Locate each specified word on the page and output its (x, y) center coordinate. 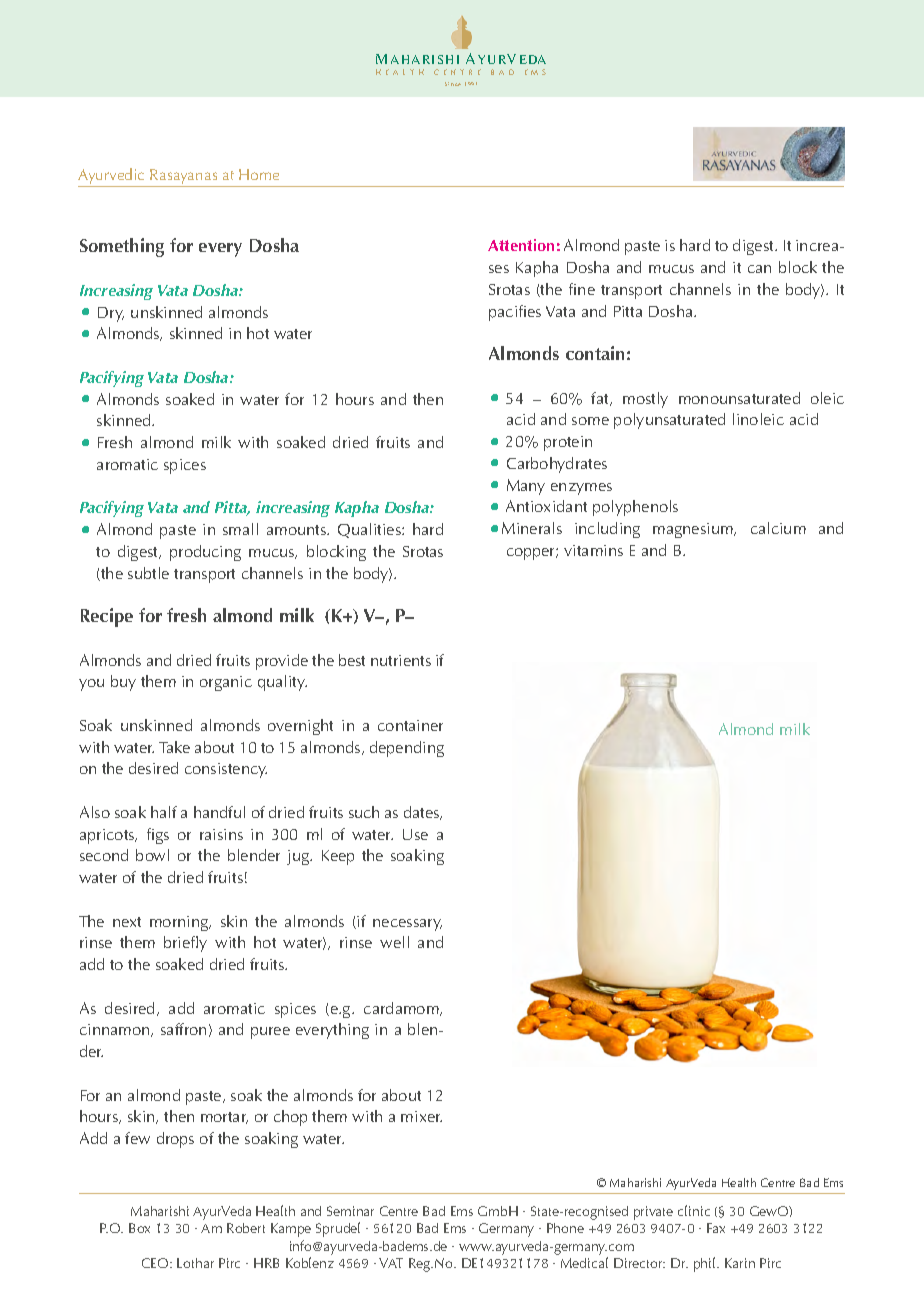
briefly (185, 944)
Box (139, 1228)
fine (582, 289)
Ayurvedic (112, 177)
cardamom (402, 1009)
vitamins (593, 550)
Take (174, 747)
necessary (407, 925)
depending (407, 749)
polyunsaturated (669, 421)
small (240, 529)
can (759, 269)
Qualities (370, 530)
